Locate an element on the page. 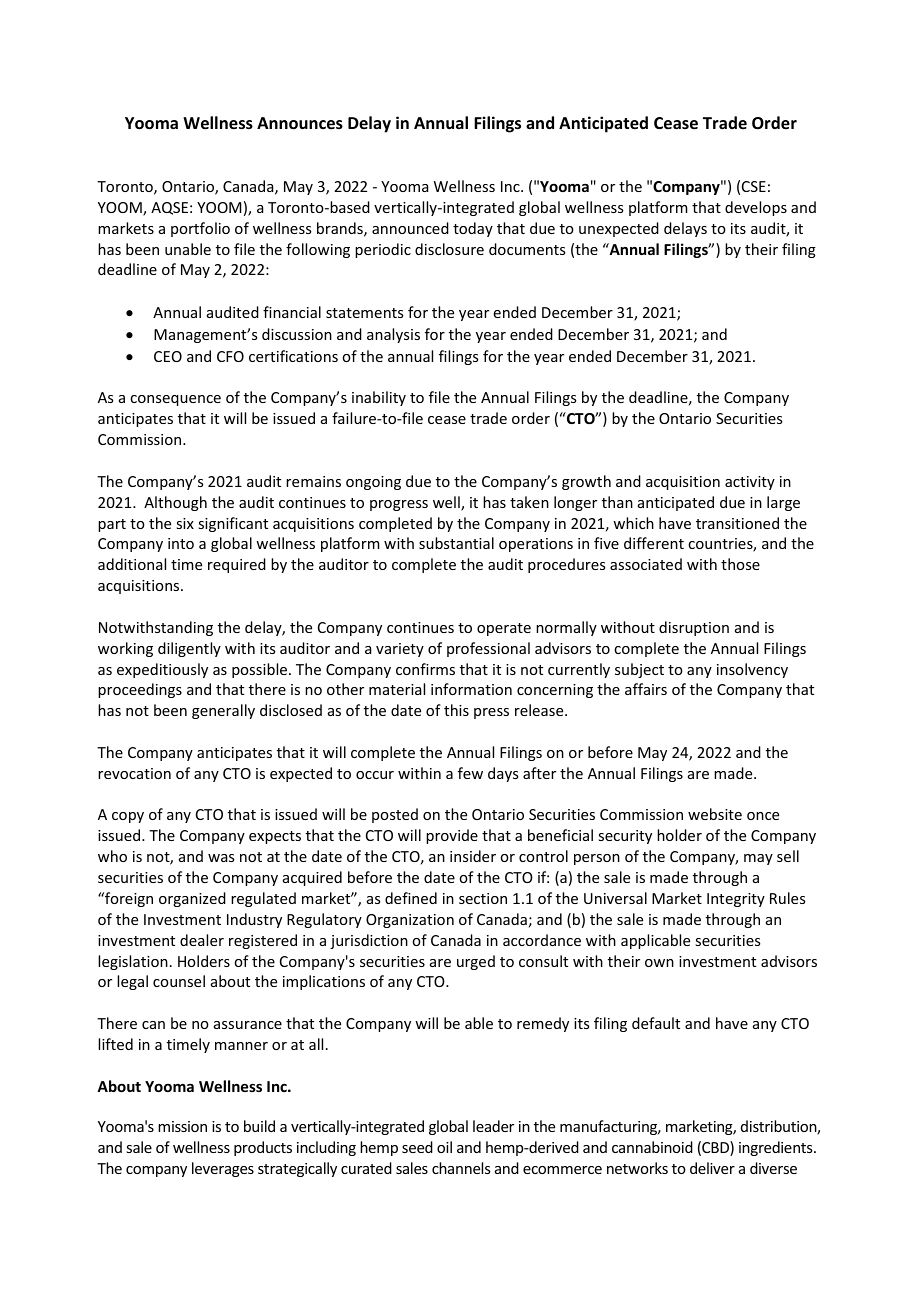 Image resolution: width=924 pixels, height=1308 pixels. portfolio is located at coordinates (200, 229).
